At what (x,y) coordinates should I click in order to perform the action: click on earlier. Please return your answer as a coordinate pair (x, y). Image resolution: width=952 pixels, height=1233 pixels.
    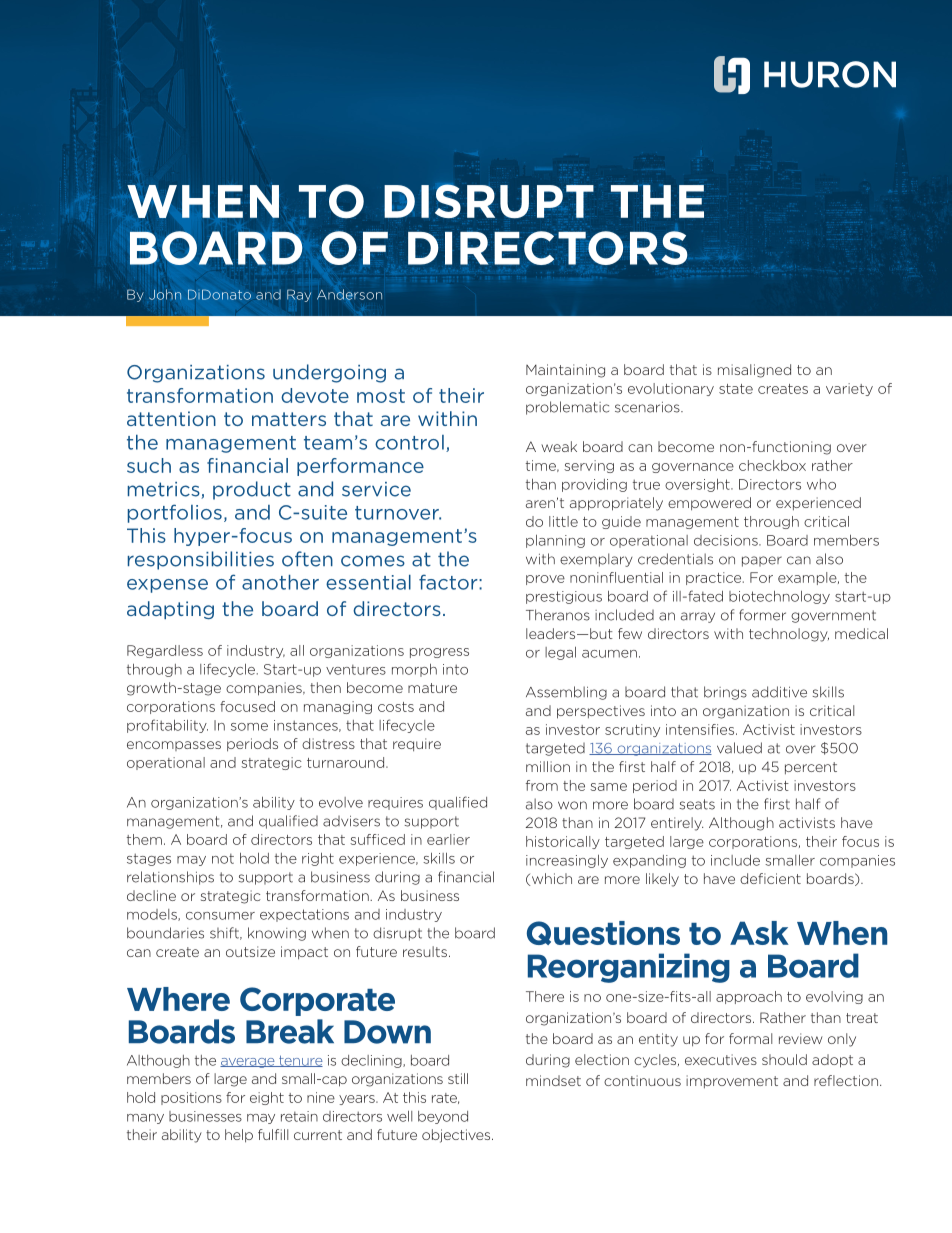
    Looking at the image, I should click on (448, 839).
